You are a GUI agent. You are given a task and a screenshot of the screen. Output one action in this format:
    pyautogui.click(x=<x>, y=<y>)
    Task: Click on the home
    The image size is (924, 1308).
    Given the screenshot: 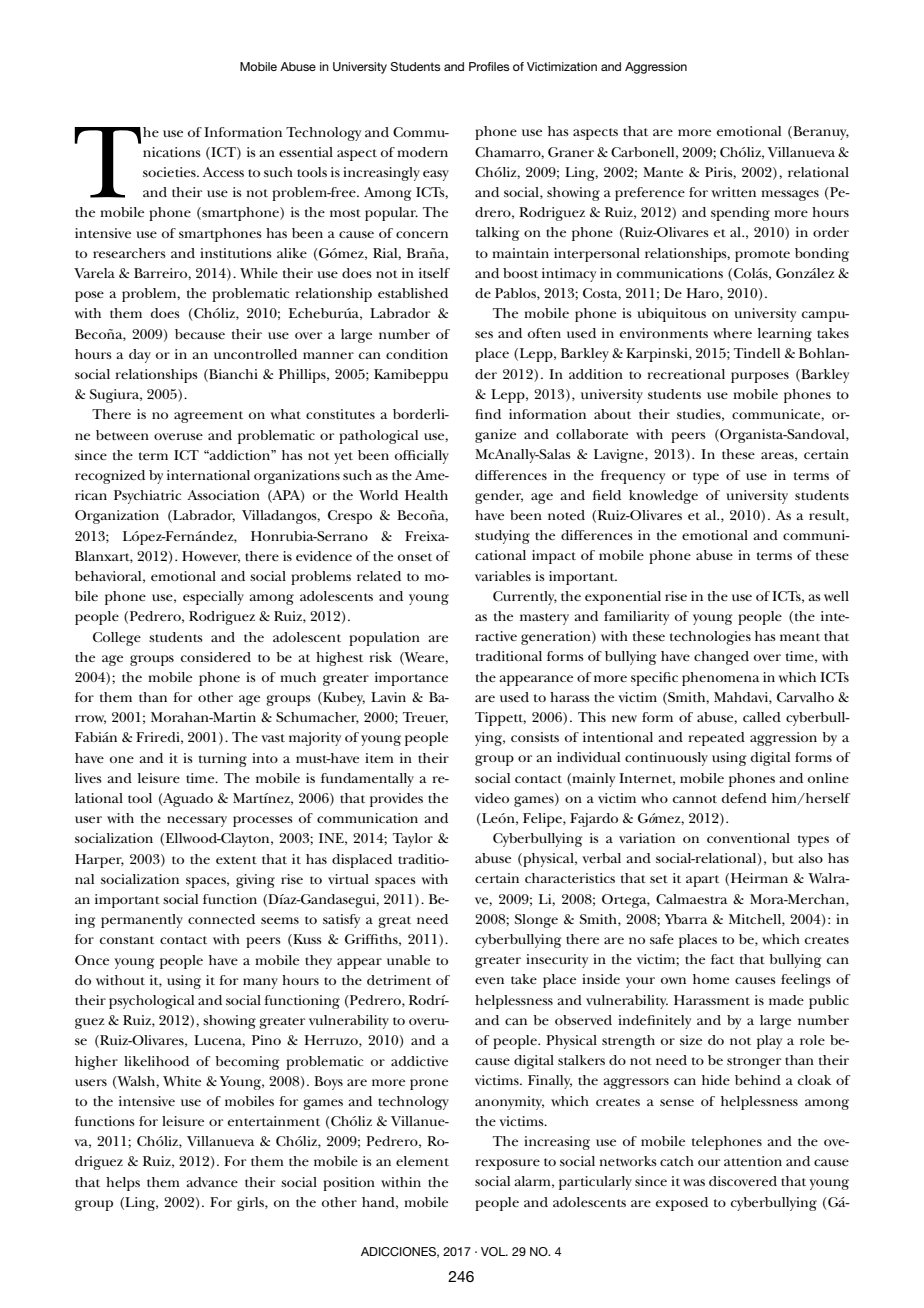 What is the action you would take?
    pyautogui.click(x=711, y=979)
